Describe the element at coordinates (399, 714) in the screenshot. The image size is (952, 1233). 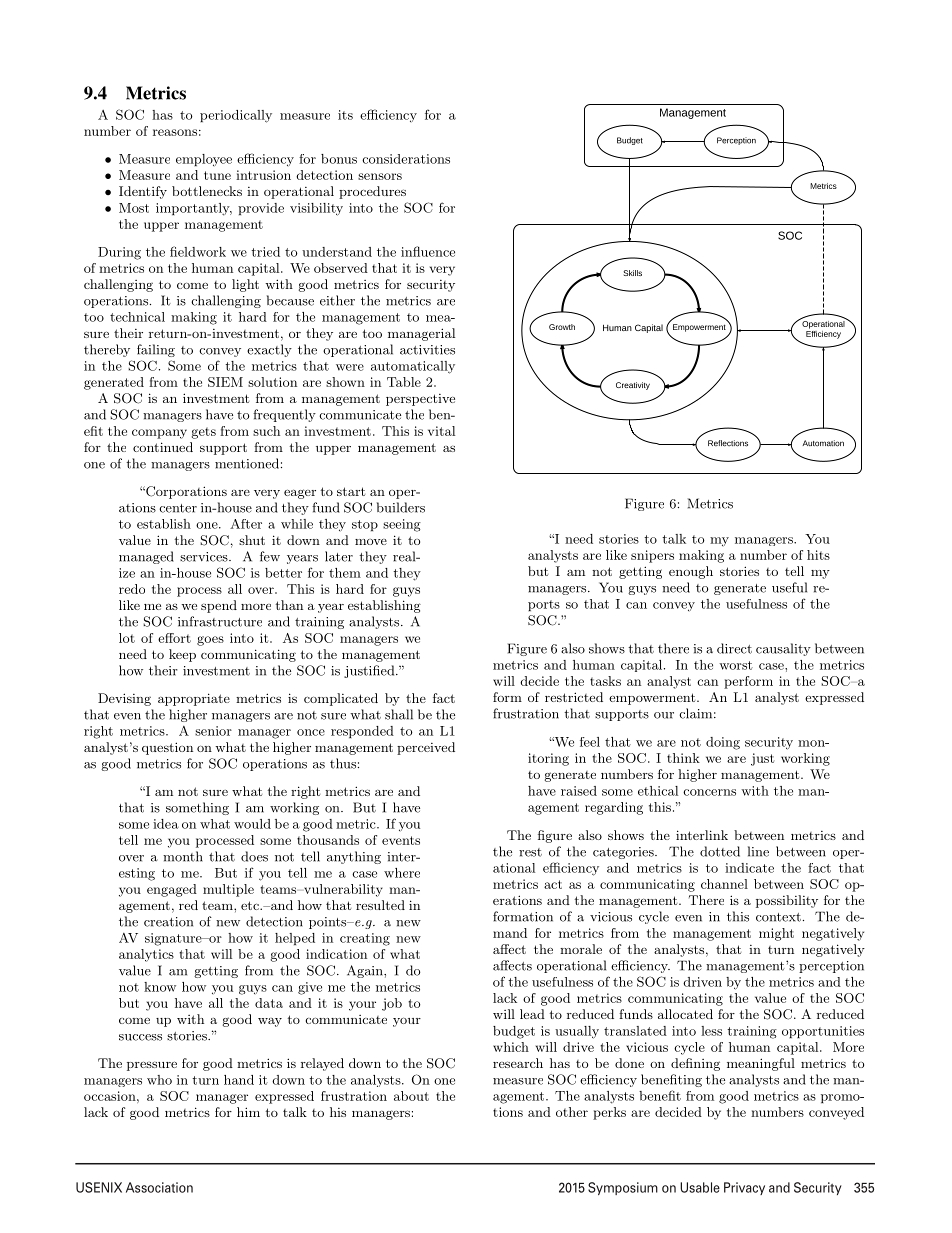
I see `shall` at that location.
